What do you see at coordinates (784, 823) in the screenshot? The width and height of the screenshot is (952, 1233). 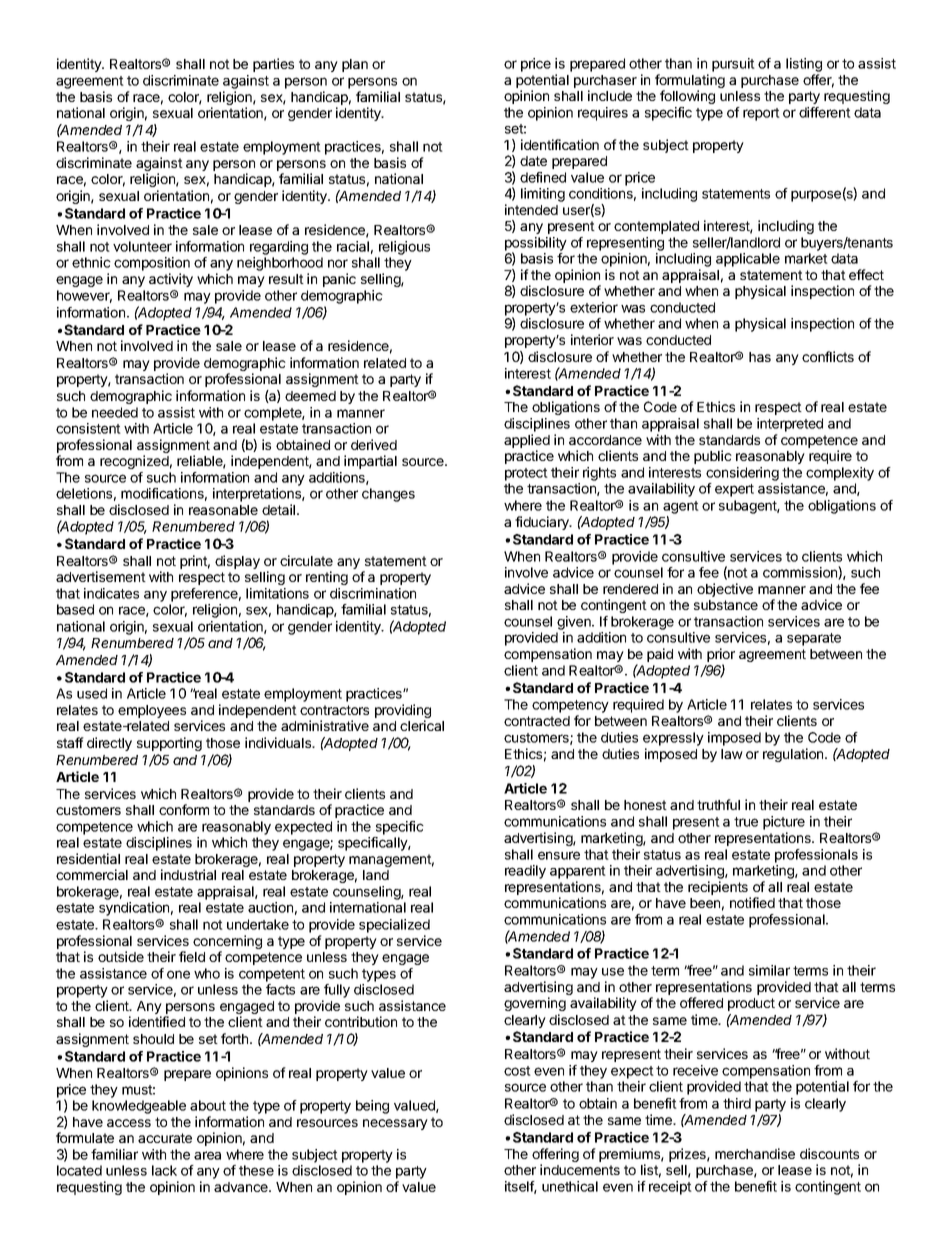 I see `picture` at bounding box center [784, 823].
